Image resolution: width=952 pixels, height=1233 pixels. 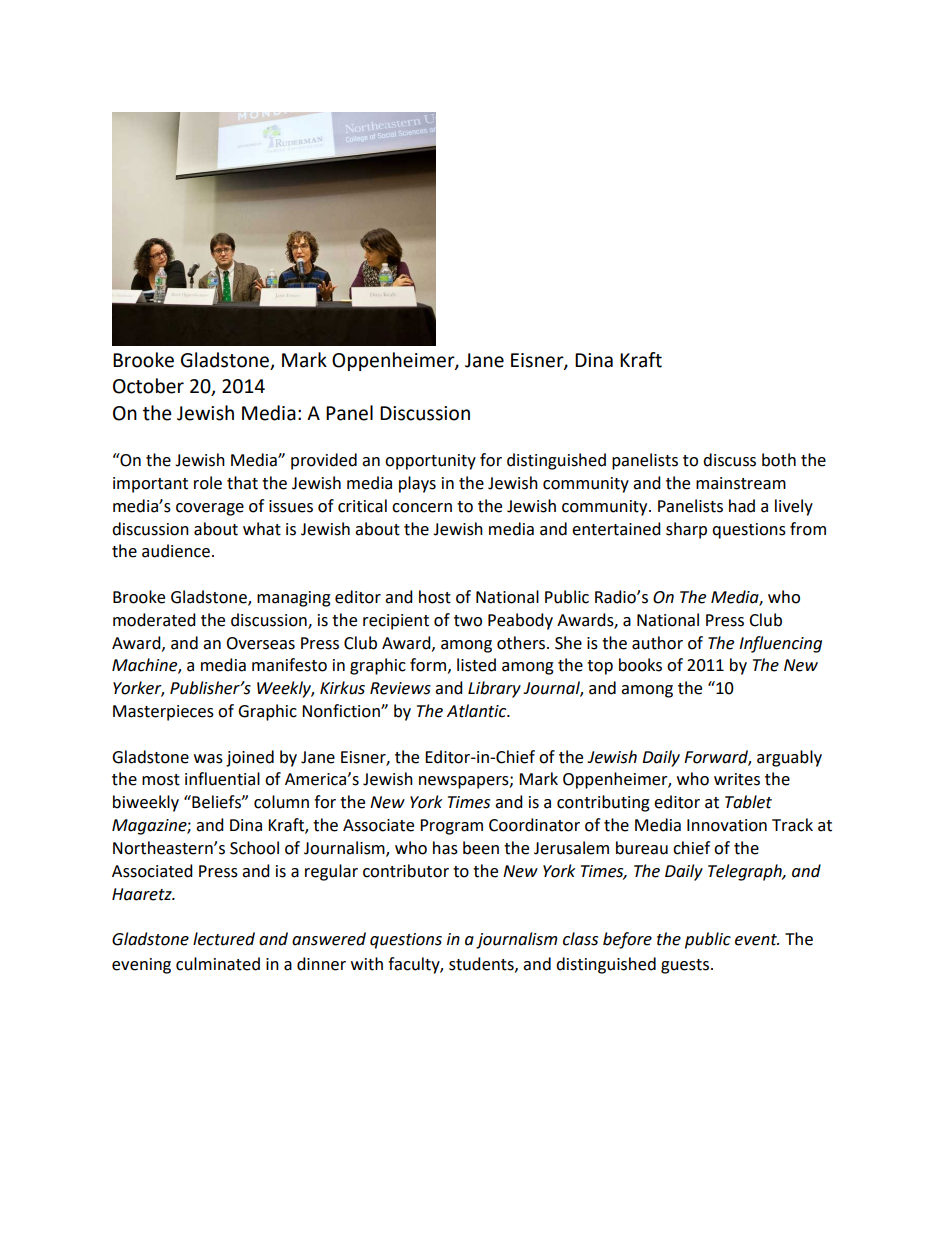 What do you see at coordinates (430, 462) in the image?
I see `opportunity` at bounding box center [430, 462].
